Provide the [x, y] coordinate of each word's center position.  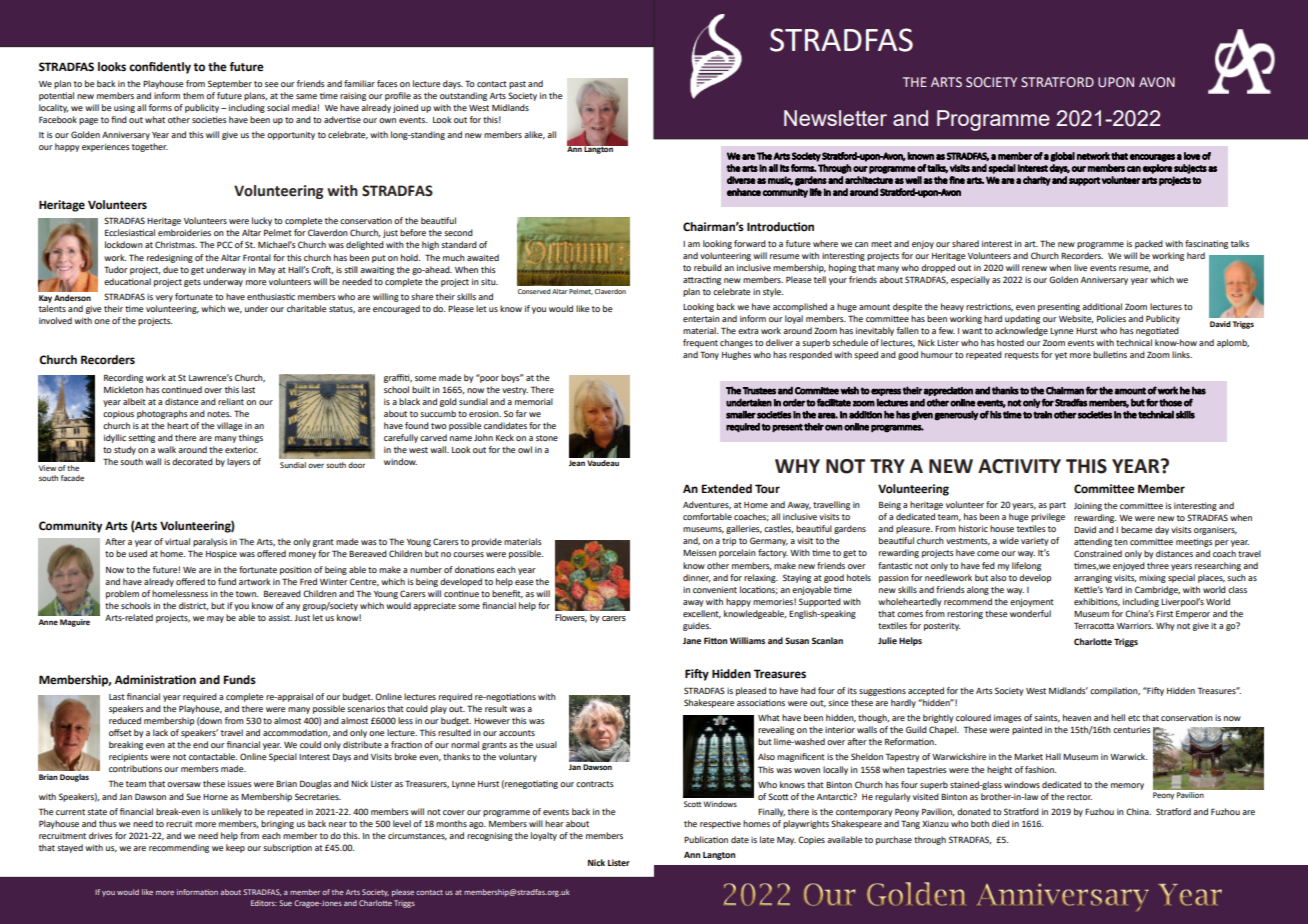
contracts [595, 784]
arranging [1093, 579]
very [164, 298]
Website [1076, 319]
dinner [697, 578]
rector [1079, 797]
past [517, 85]
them [193, 95]
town [247, 594]
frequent [700, 343]
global [1062, 157]
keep [235, 848]
